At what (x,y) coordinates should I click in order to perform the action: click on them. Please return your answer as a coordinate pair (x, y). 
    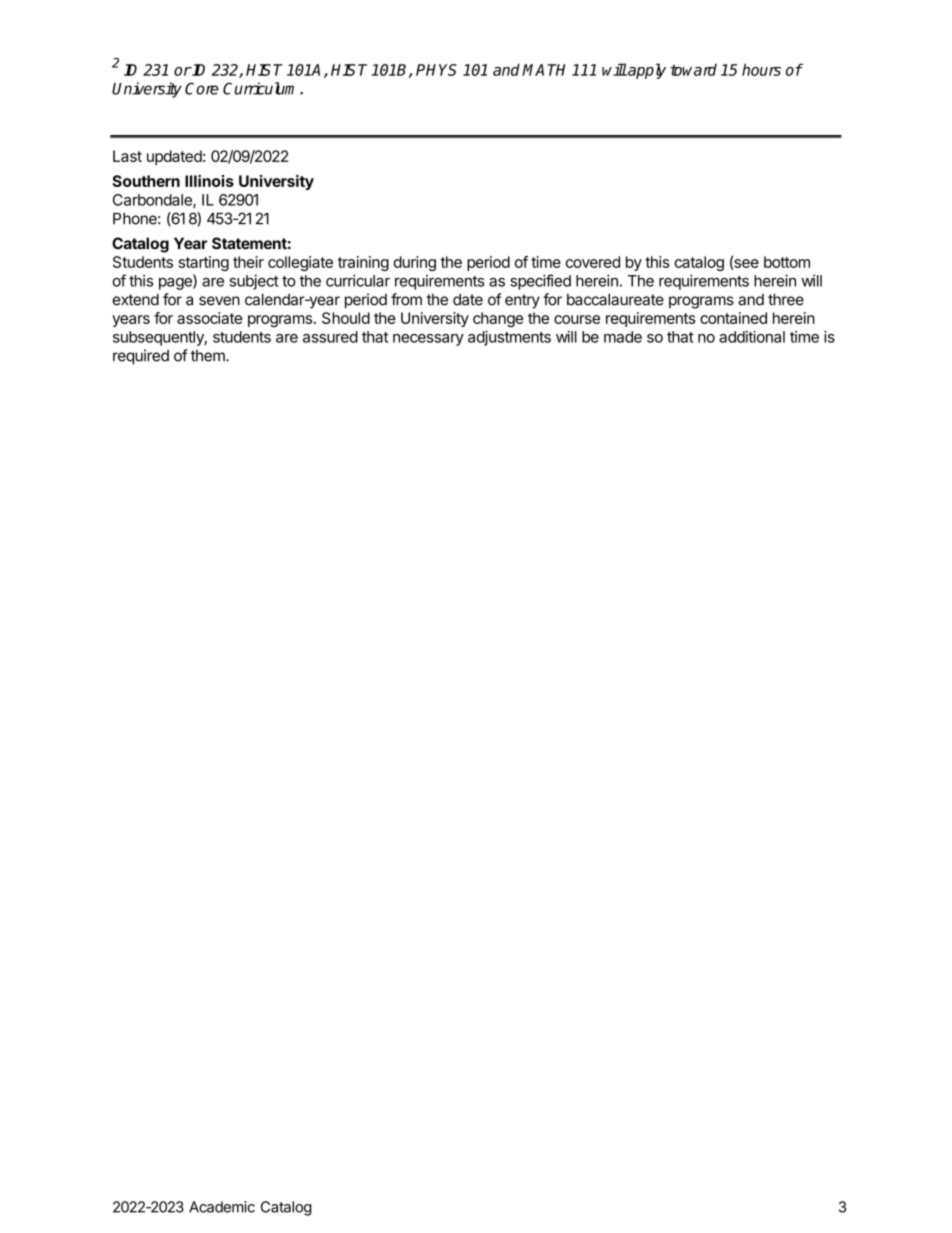
    Looking at the image, I should click on (209, 356).
